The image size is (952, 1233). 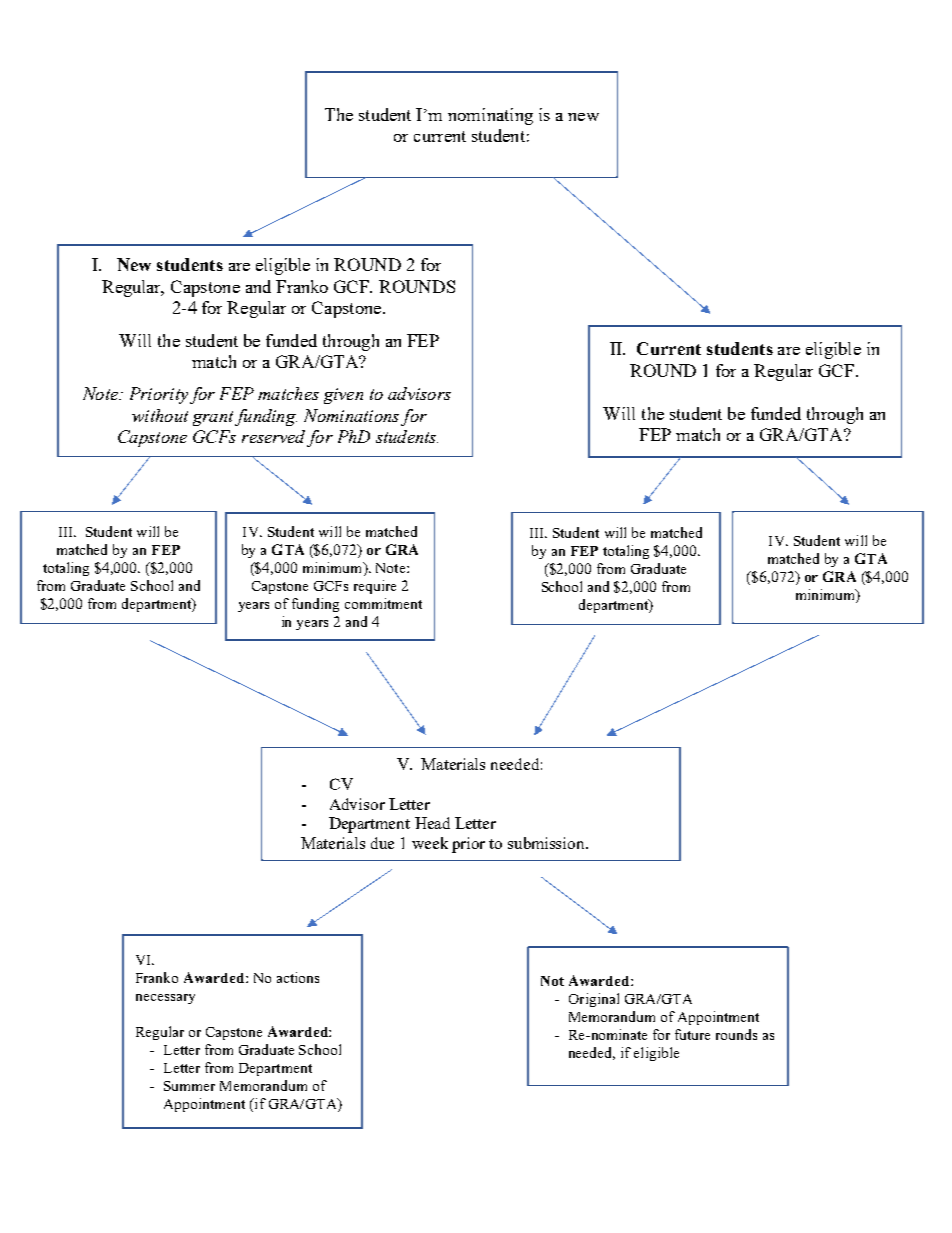 What do you see at coordinates (490, 116) in the screenshot?
I see `nominating` at bounding box center [490, 116].
